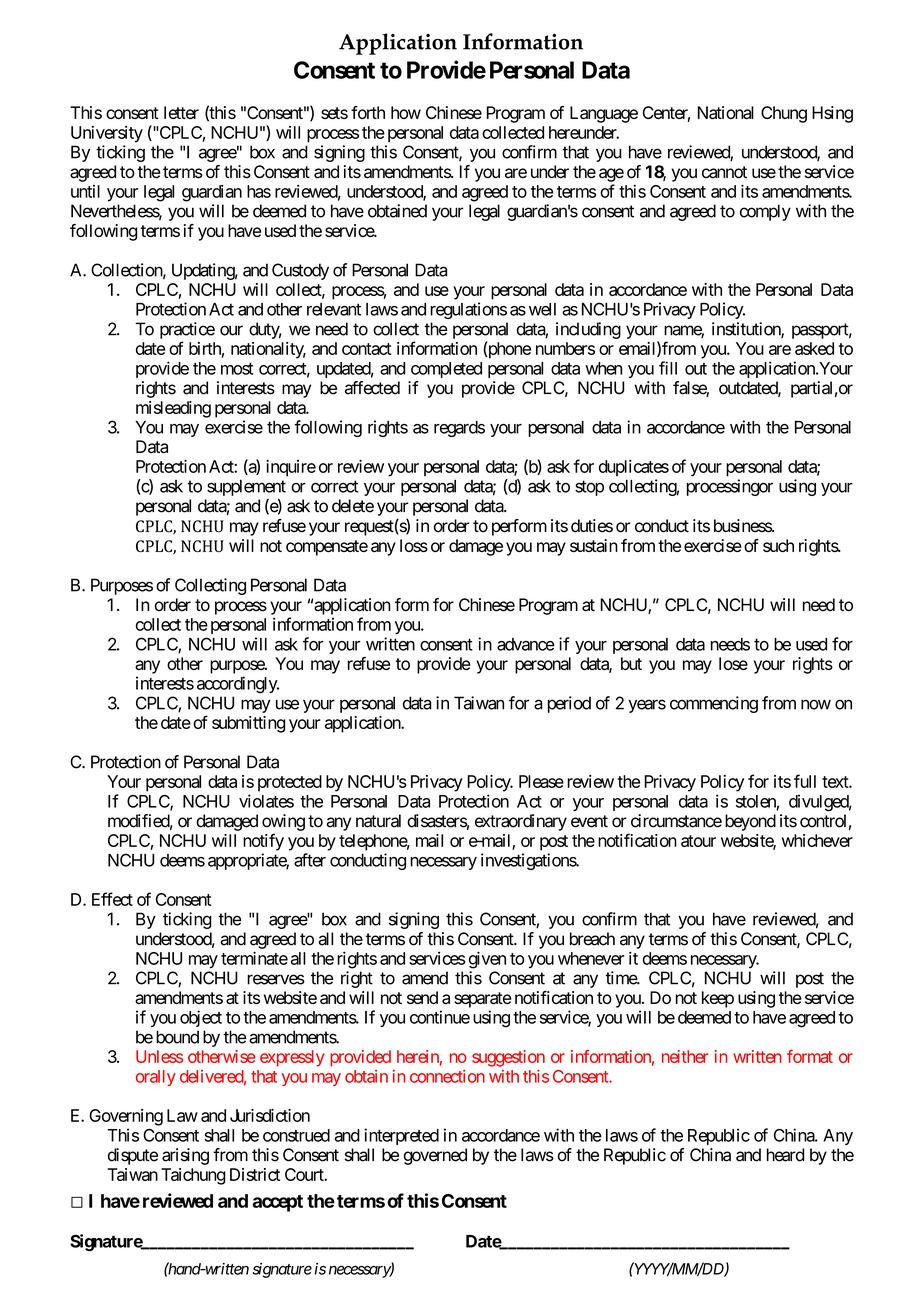 The height and width of the screenshot is (1308, 924). I want to click on supplement, so click(246, 488).
